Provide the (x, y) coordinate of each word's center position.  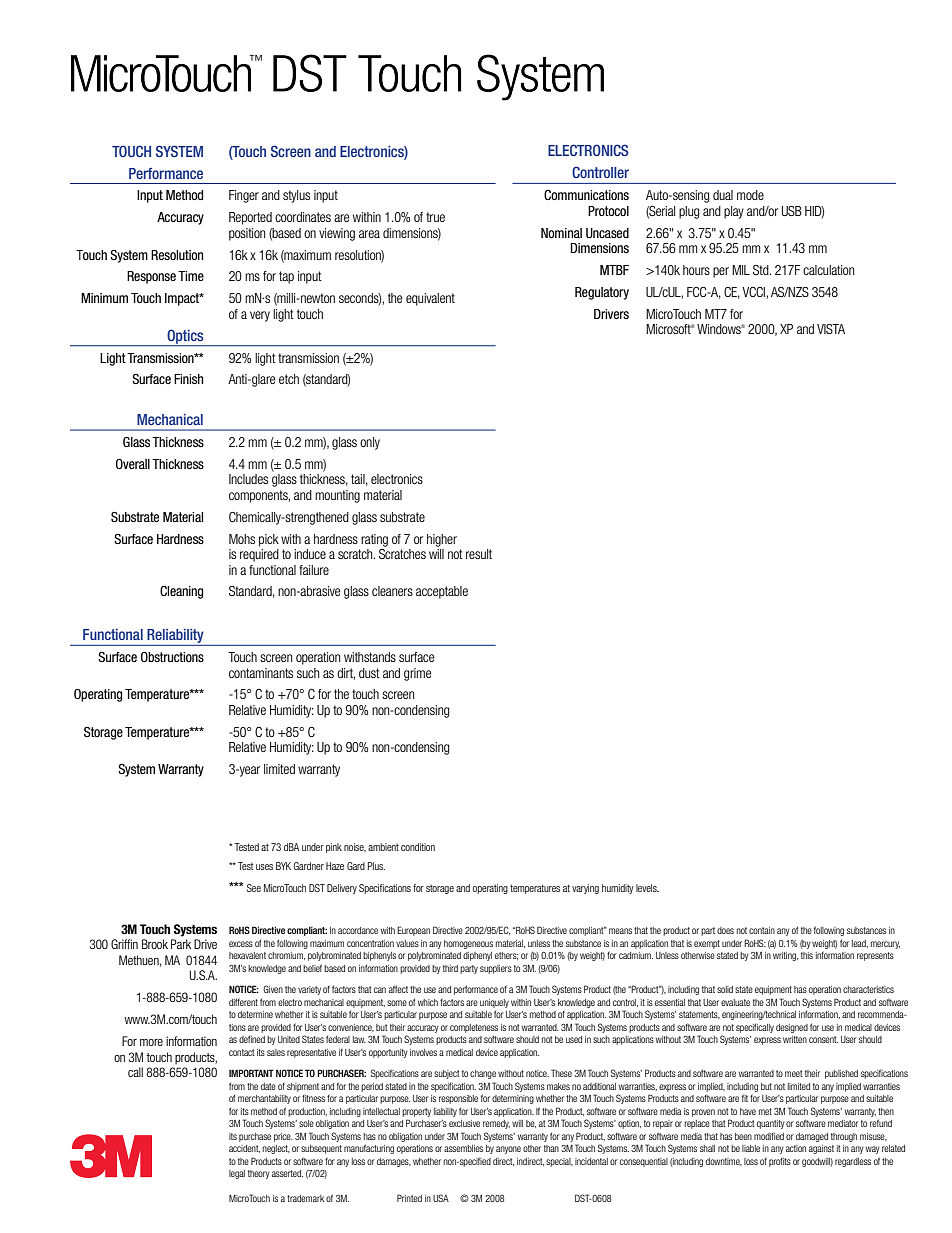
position (247, 234)
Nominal (561, 233)
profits (780, 1162)
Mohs (242, 539)
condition (418, 847)
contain (762, 930)
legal (237, 1174)
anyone (508, 1150)
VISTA (831, 329)
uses (264, 867)
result (479, 554)
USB (792, 211)
